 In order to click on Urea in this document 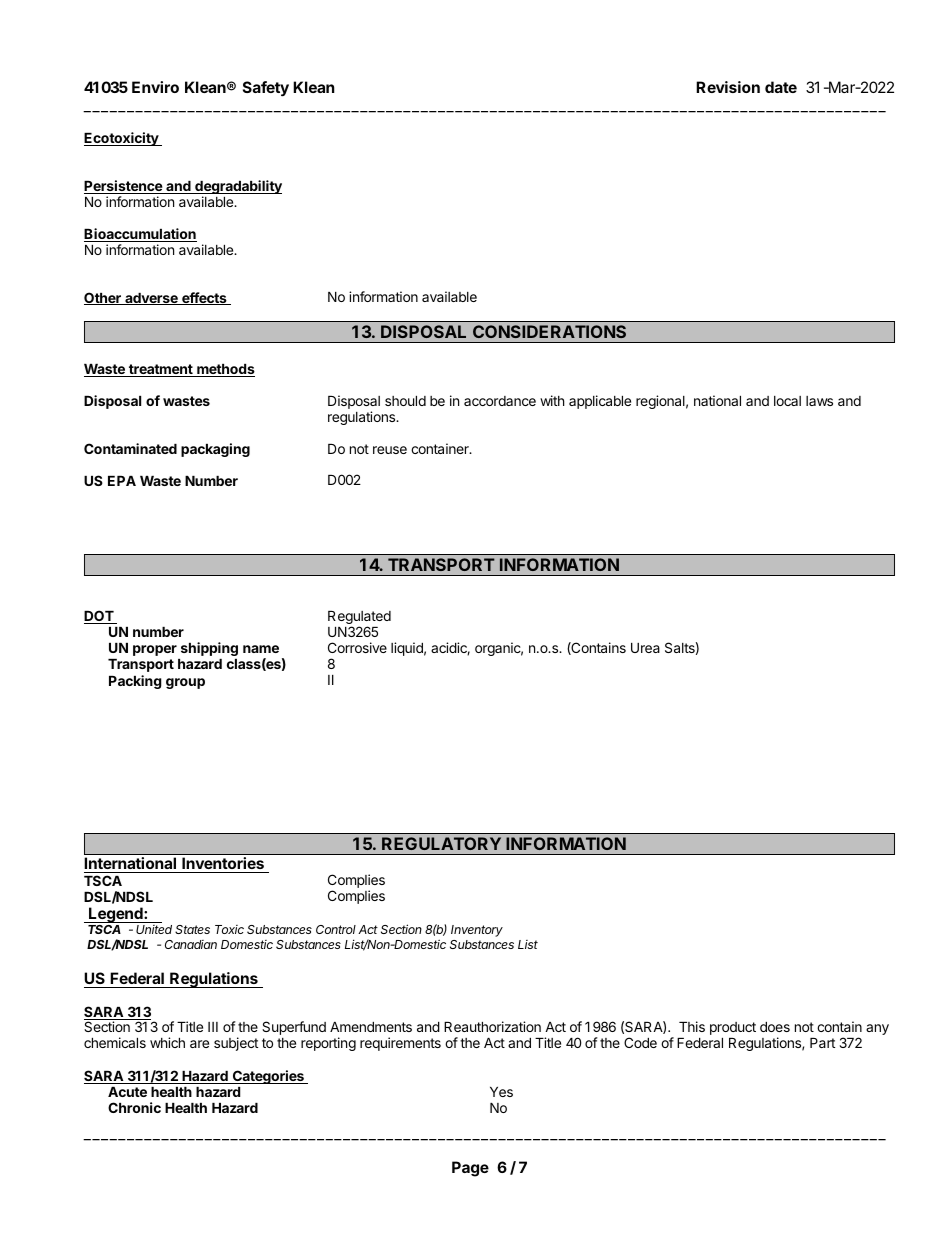, I will do `click(645, 648)`.
